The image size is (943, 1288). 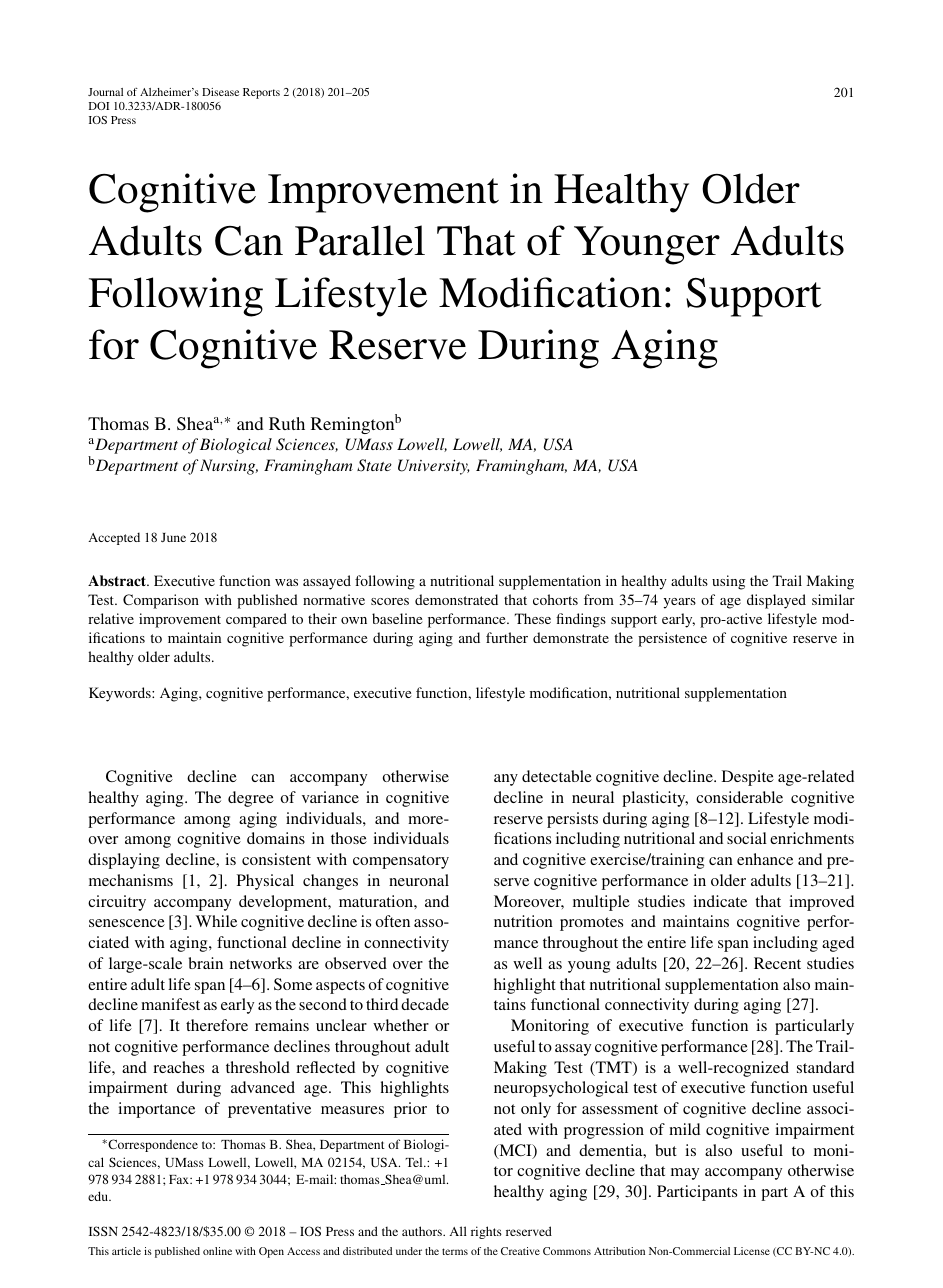 What do you see at coordinates (124, 861) in the screenshot?
I see `displaying` at bounding box center [124, 861].
